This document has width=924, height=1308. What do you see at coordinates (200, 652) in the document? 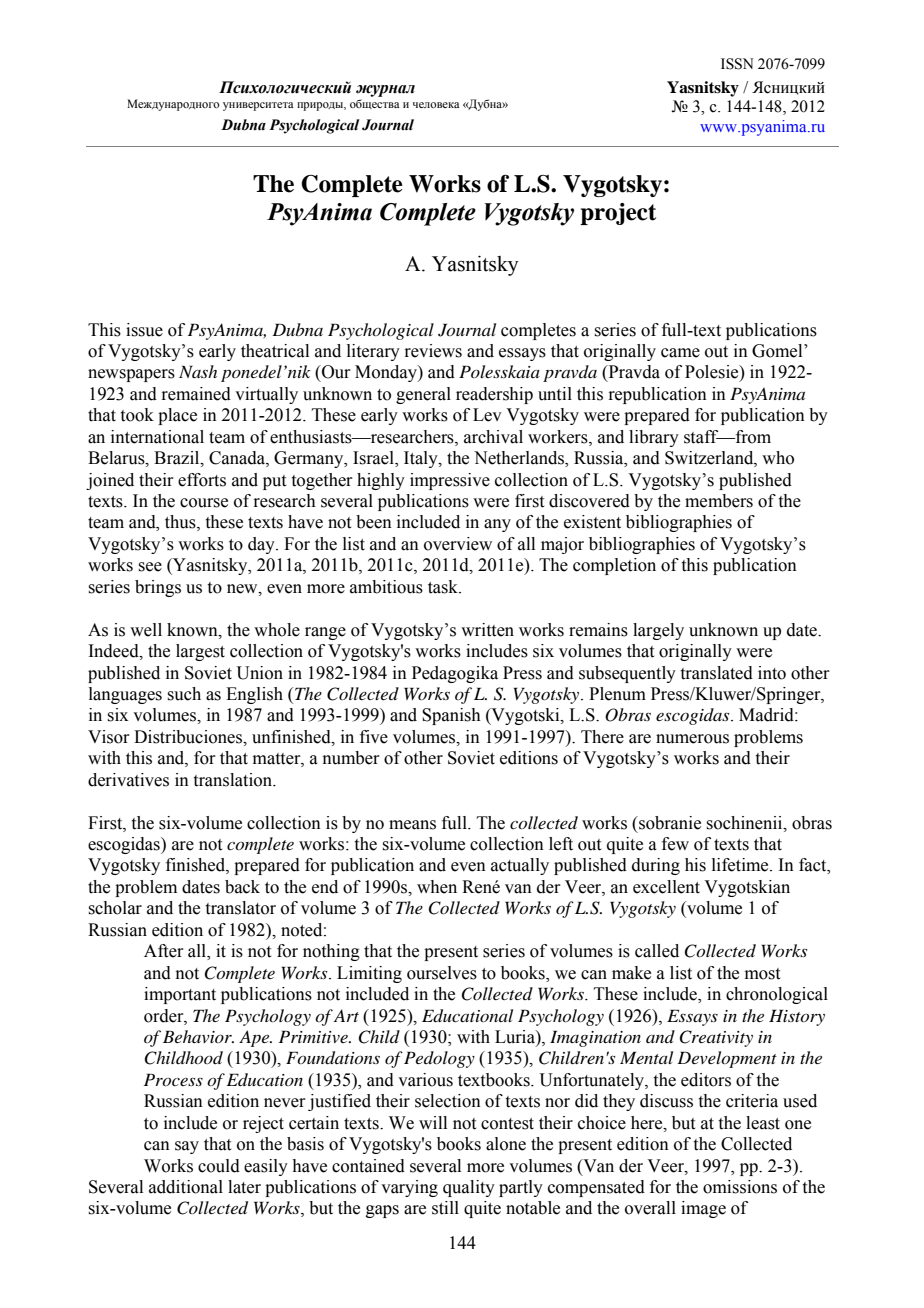
I see `largest` at bounding box center [200, 652].
